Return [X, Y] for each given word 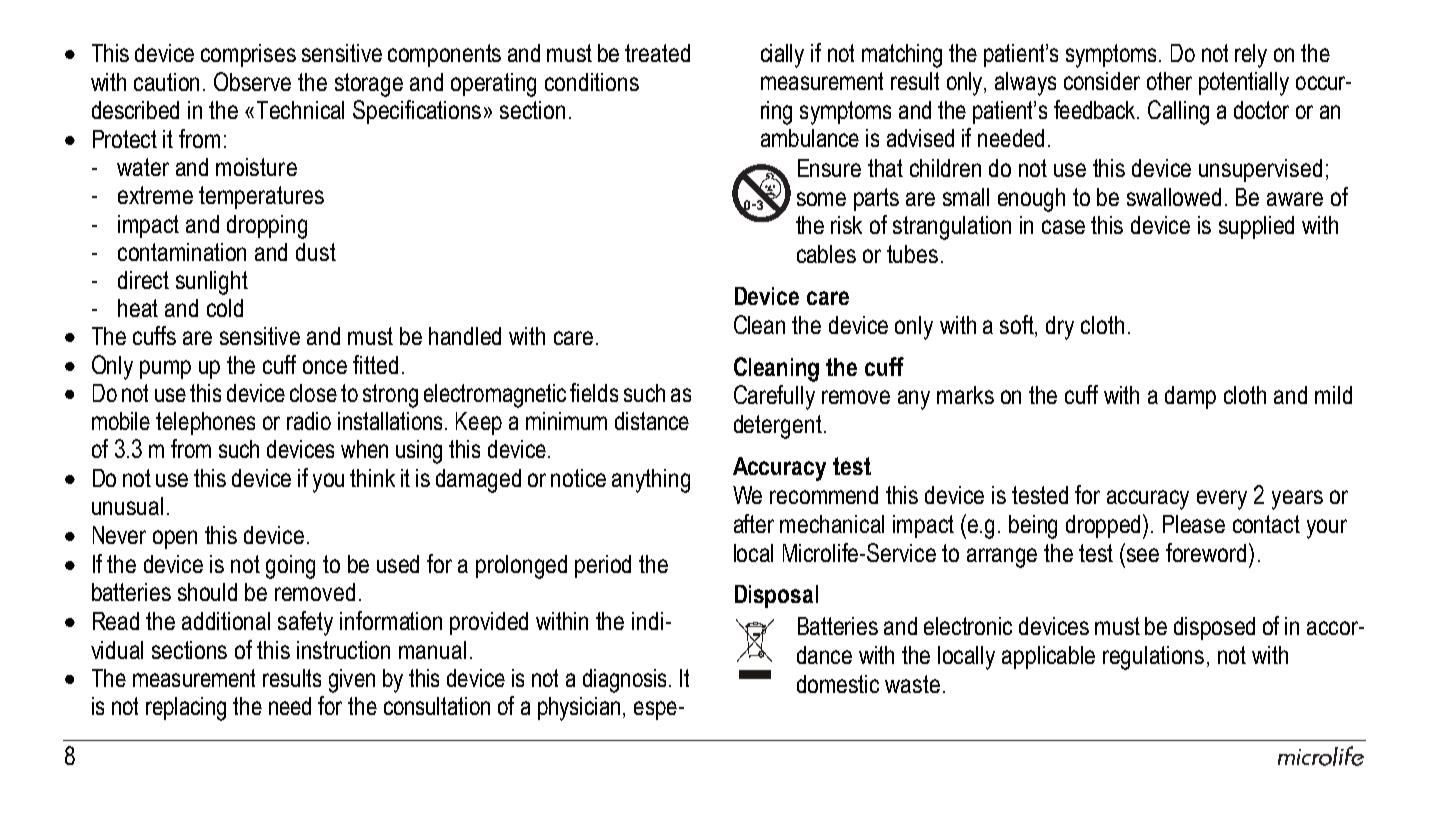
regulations [1153, 658]
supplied [1256, 227]
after [754, 523]
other [1169, 81]
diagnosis [626, 681]
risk [846, 225]
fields [594, 392]
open [175, 539]
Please [1194, 524]
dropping [267, 227]
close [313, 393]
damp [1190, 397]
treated [657, 53]
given [352, 681]
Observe [252, 81]
